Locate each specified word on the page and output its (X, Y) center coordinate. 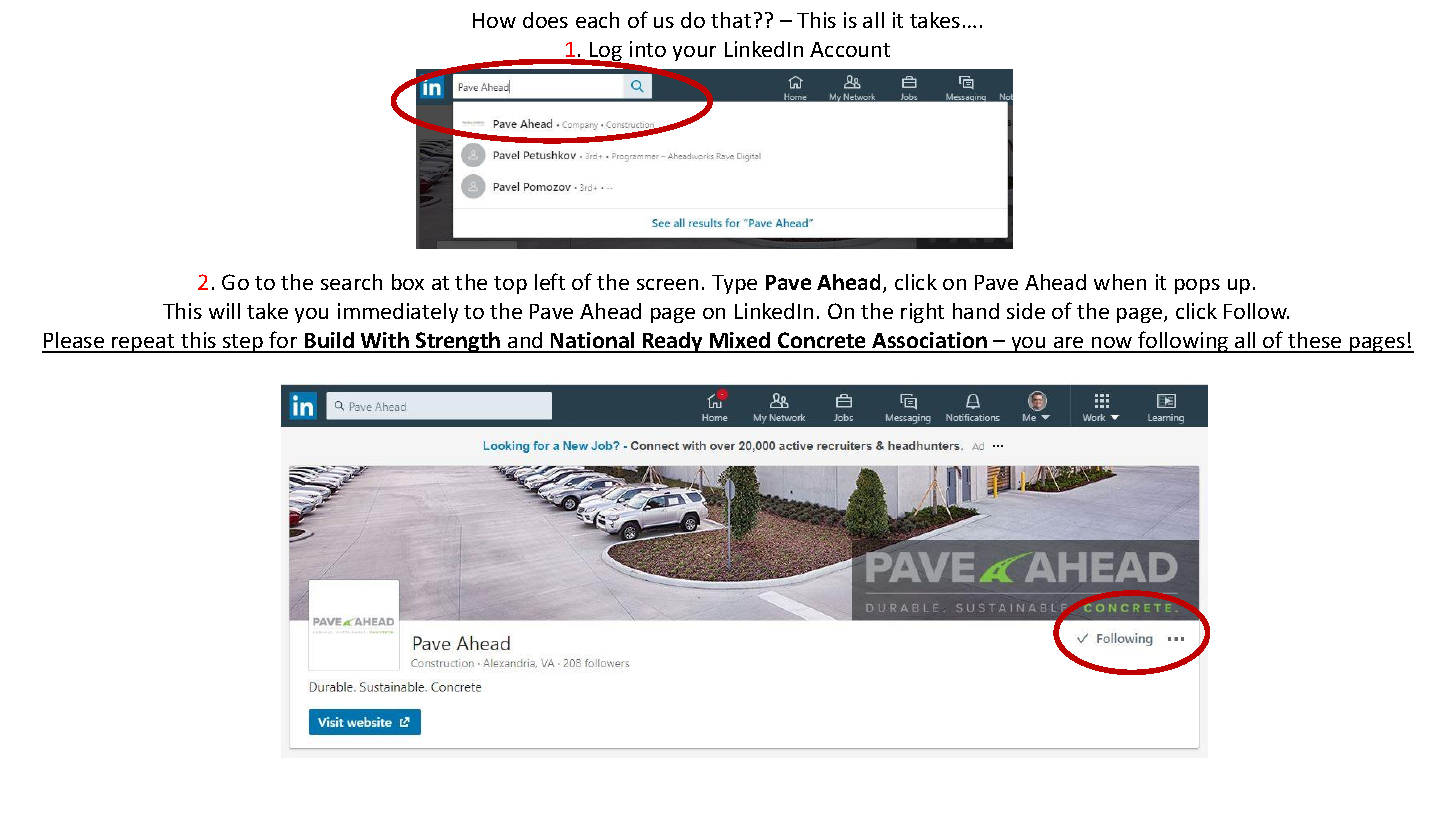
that (731, 20)
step (243, 343)
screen (667, 284)
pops (1197, 286)
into (648, 49)
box (408, 282)
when (1120, 282)
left (550, 281)
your (694, 53)
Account (850, 49)
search (351, 282)
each (597, 20)
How (494, 20)
